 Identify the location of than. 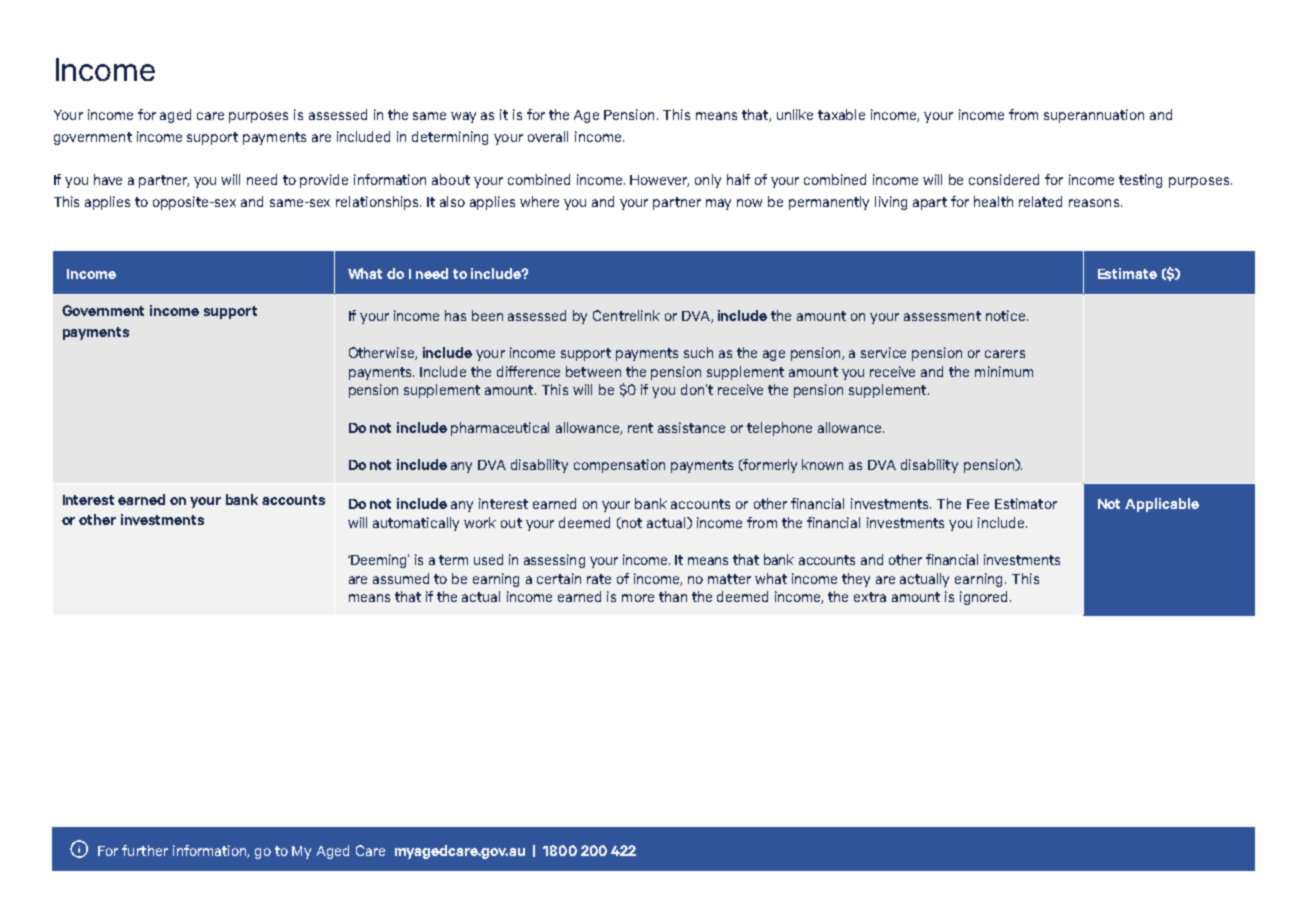
(673, 596).
